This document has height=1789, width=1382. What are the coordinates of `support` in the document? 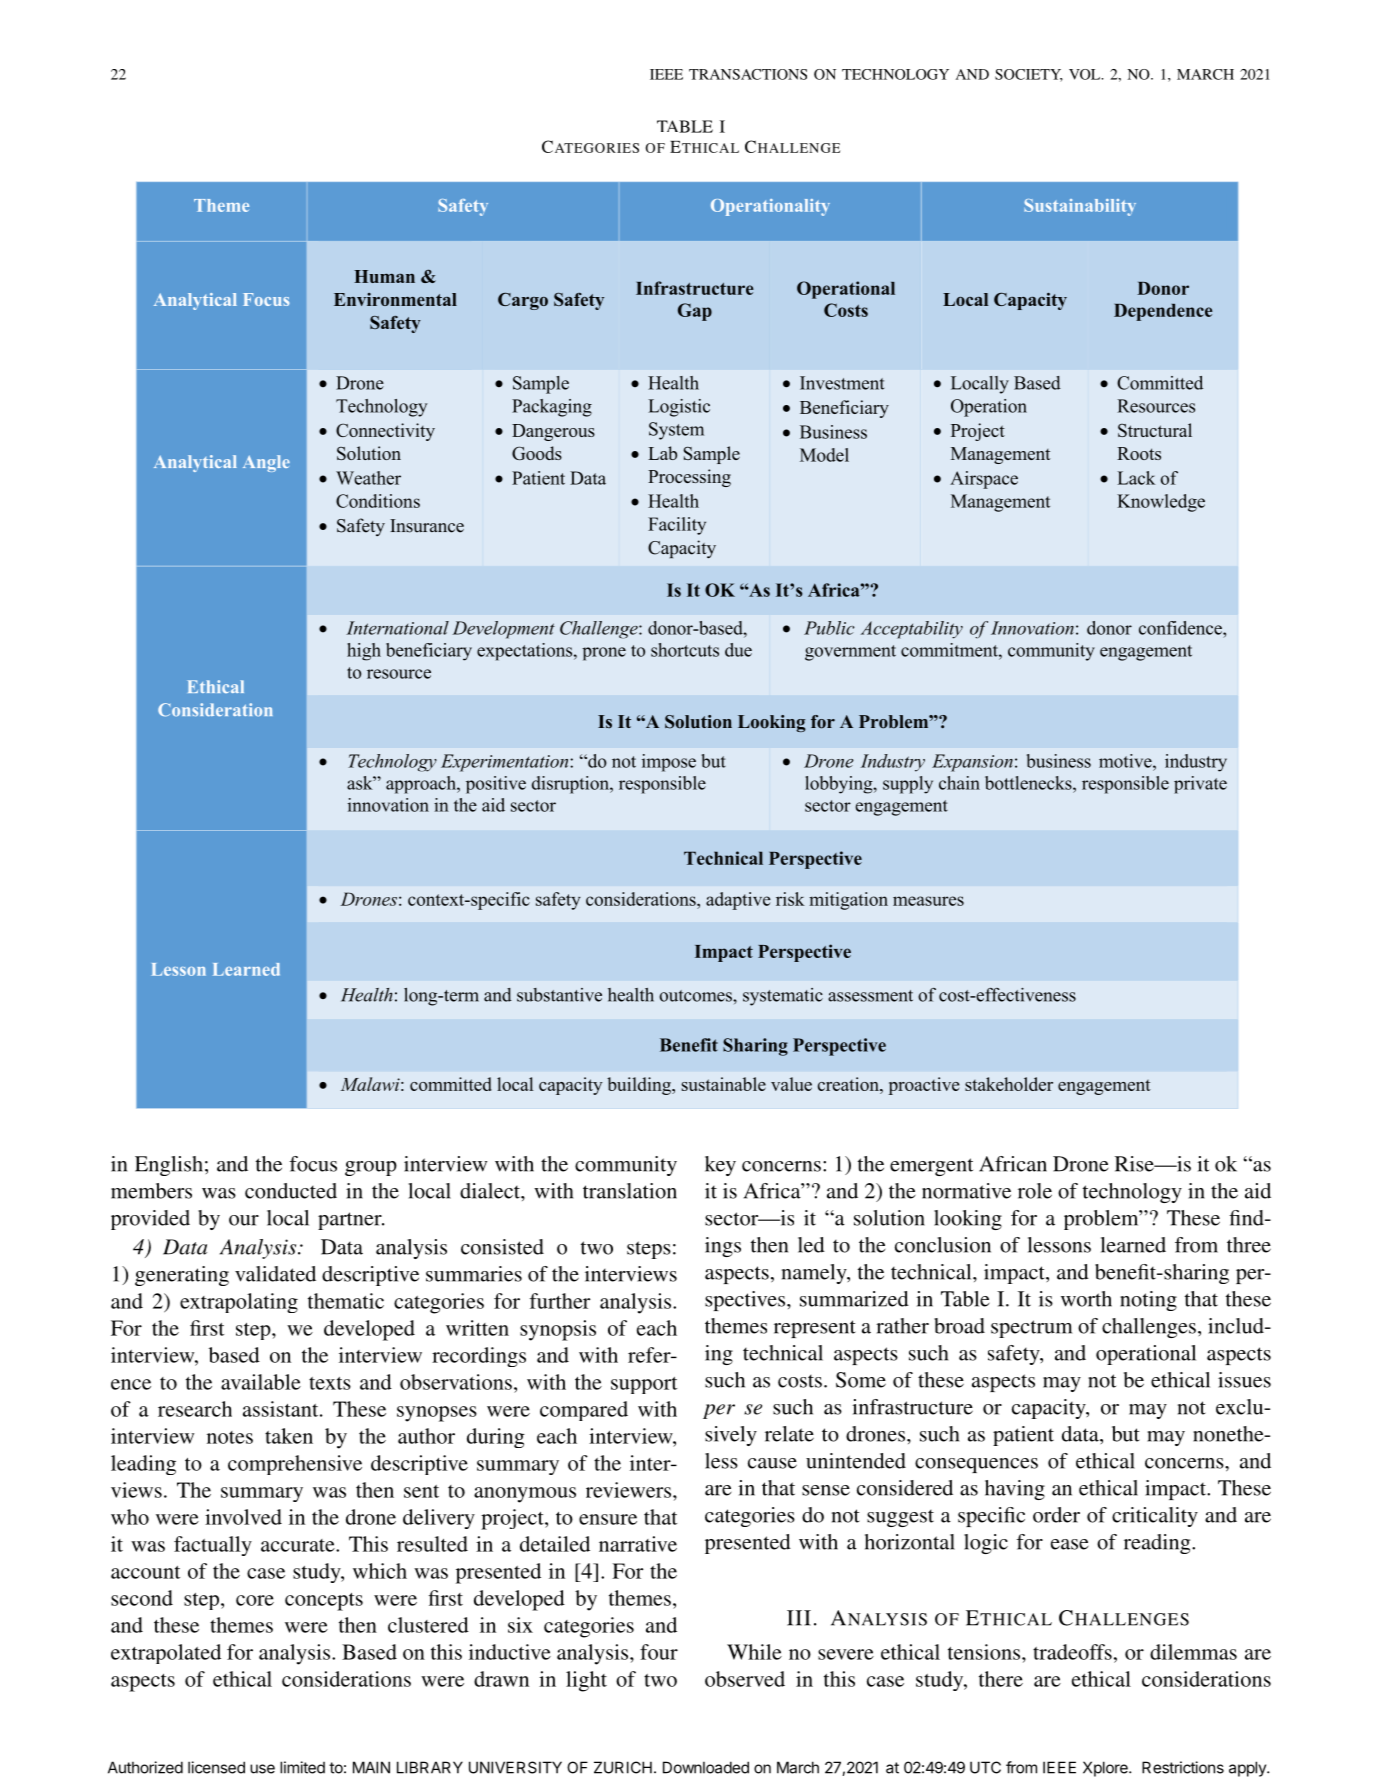 It's located at (644, 1385).
